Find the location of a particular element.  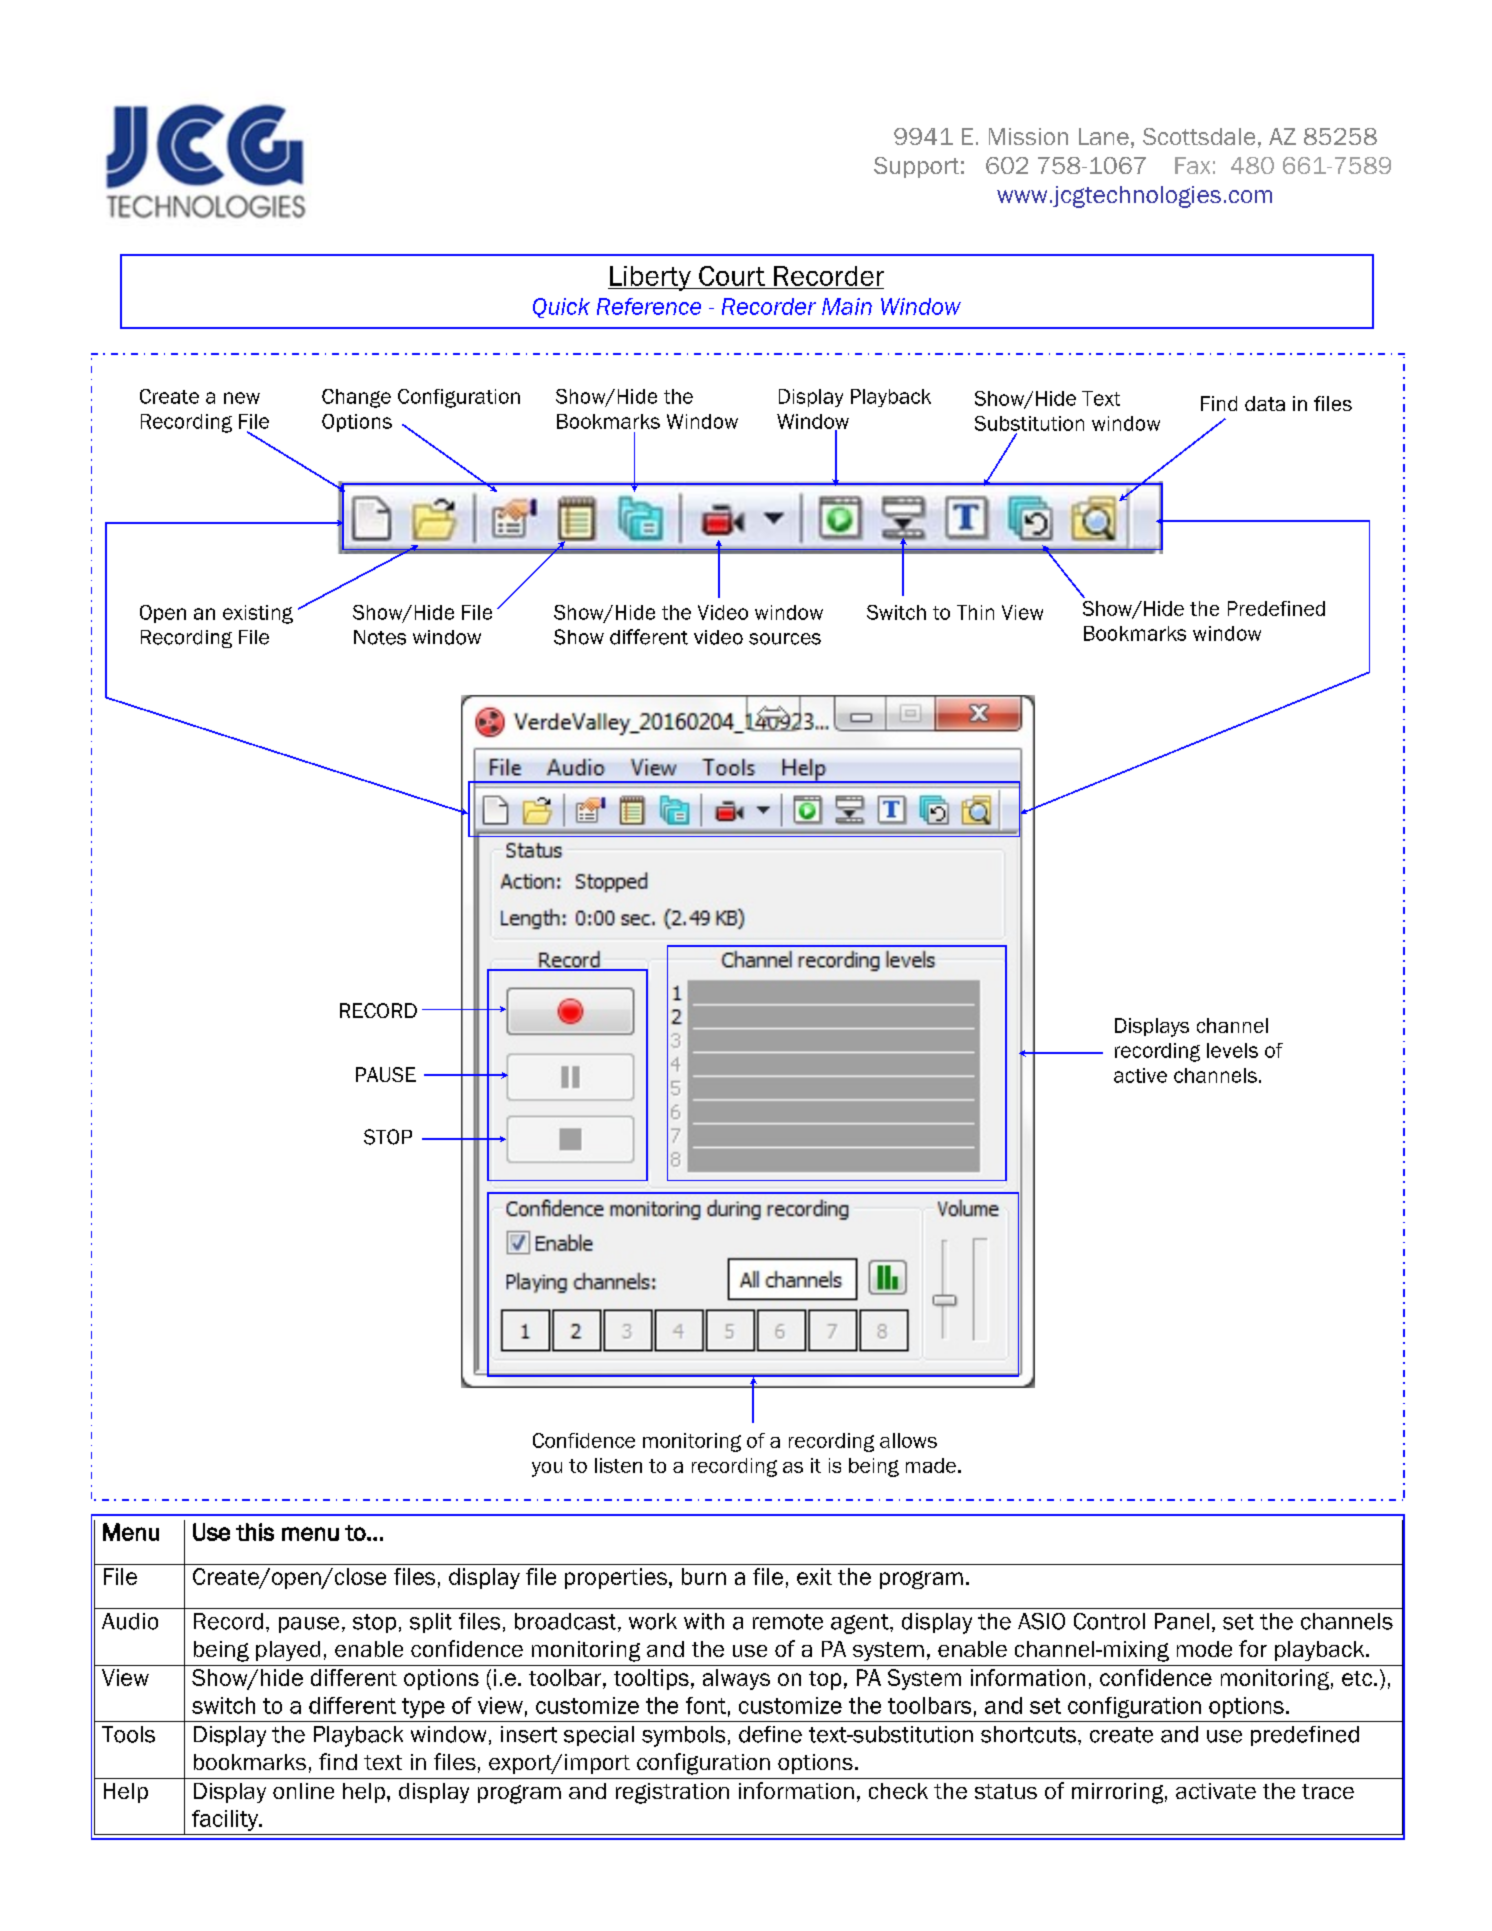

activate is located at coordinates (1216, 1791).
